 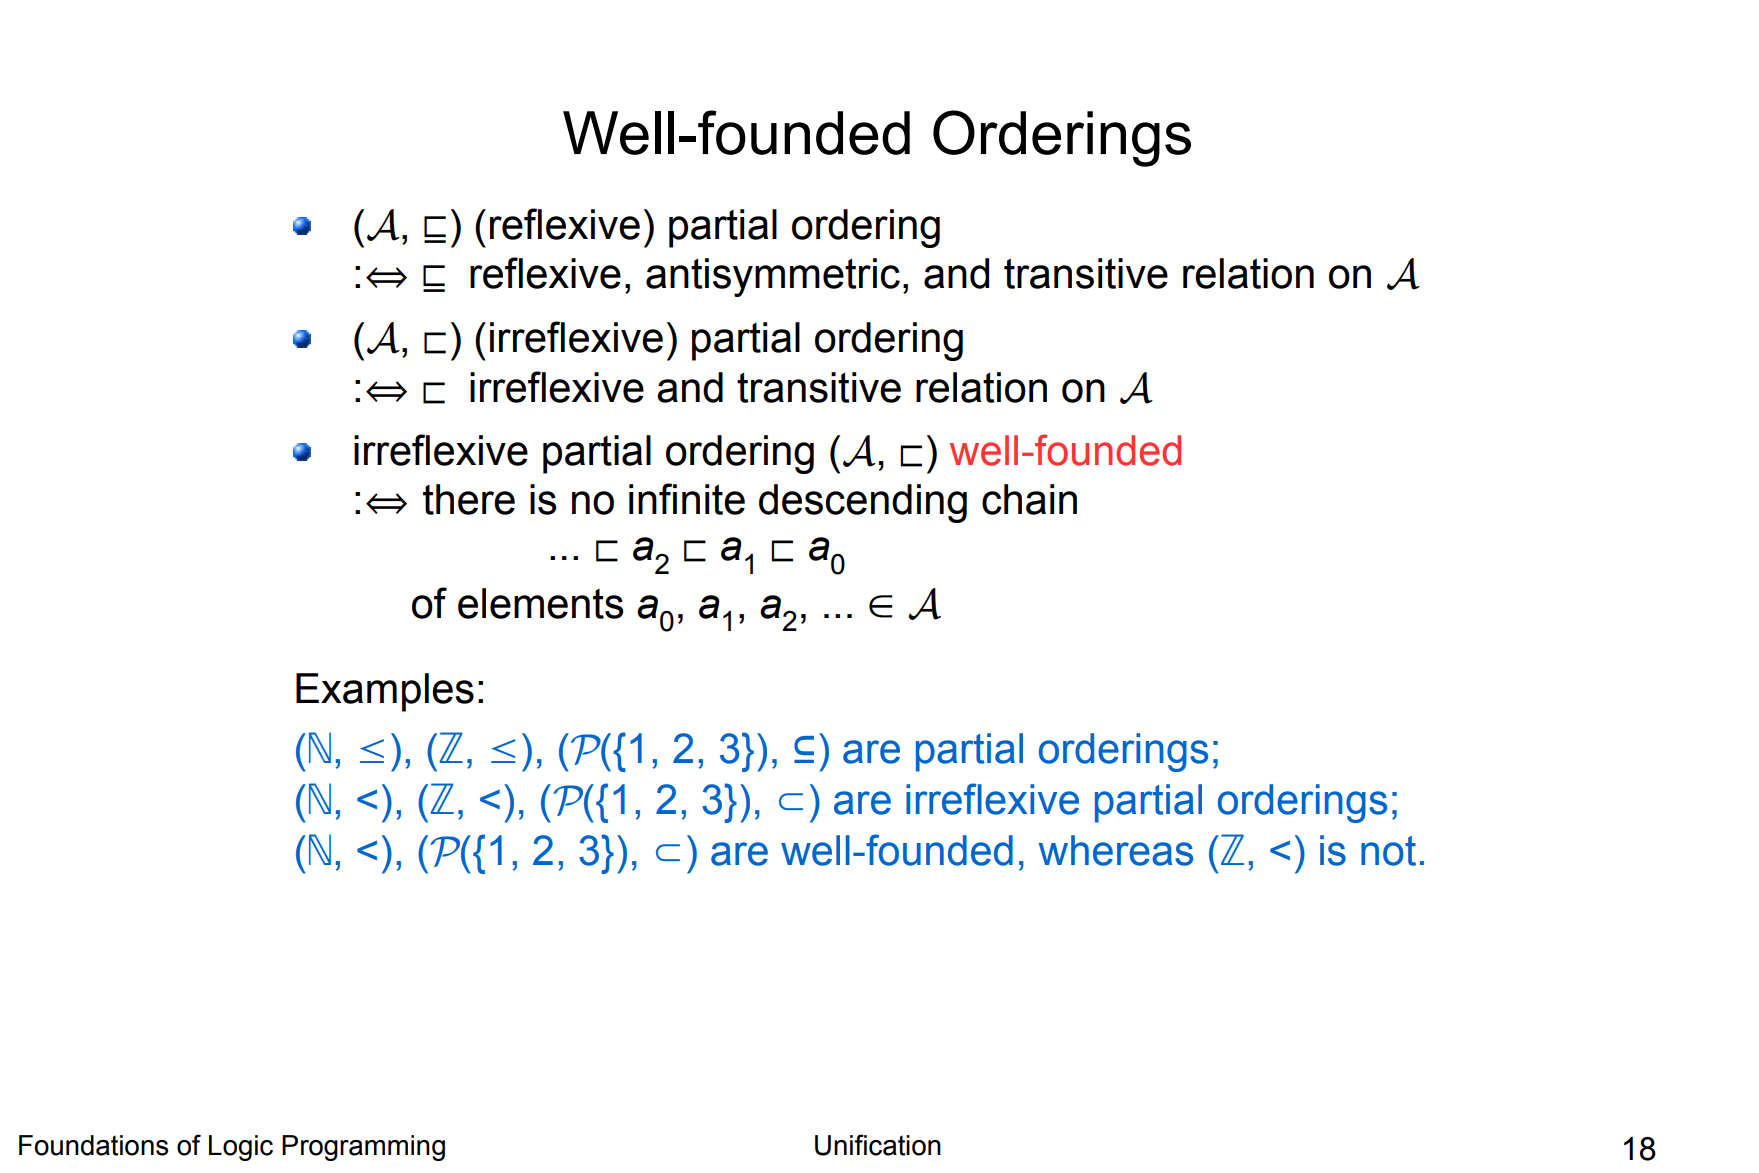 What do you see at coordinates (469, 499) in the image?
I see `there` at bounding box center [469, 499].
